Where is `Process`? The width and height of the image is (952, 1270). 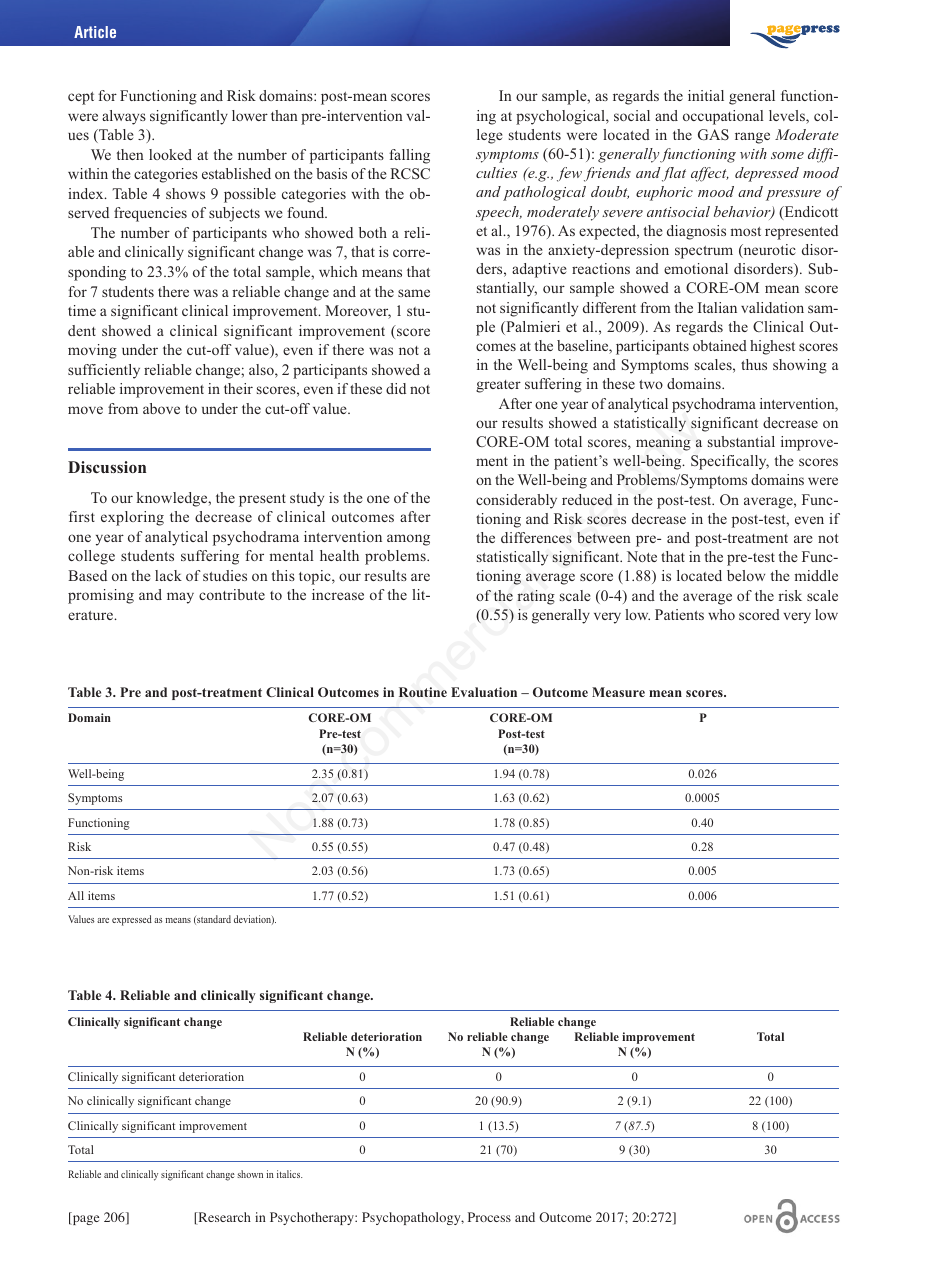 Process is located at coordinates (489, 1217).
